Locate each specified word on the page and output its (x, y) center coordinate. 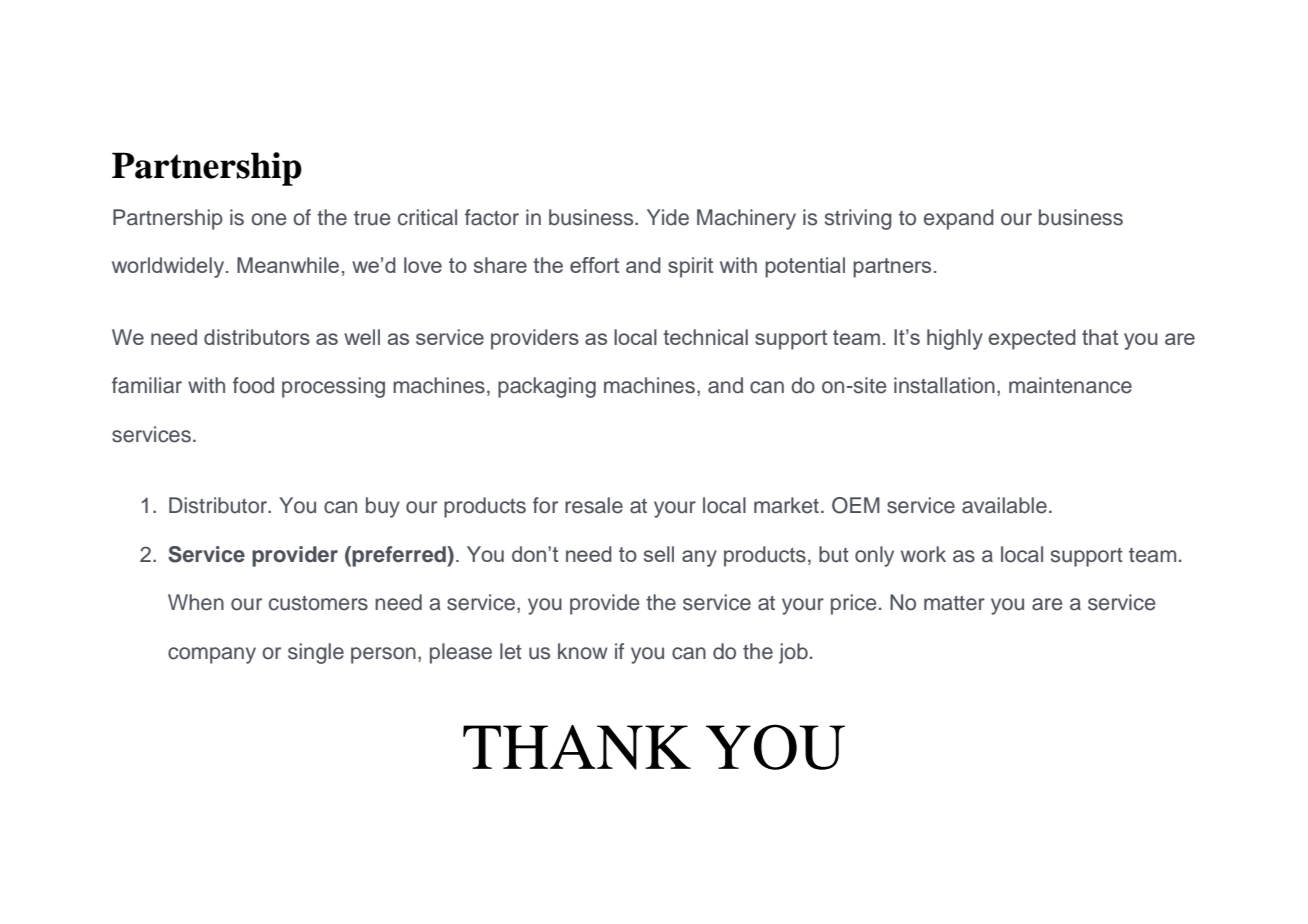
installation (944, 385)
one (268, 219)
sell (659, 554)
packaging (547, 387)
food (253, 385)
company (212, 655)
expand (959, 219)
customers (318, 603)
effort (594, 265)
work (923, 554)
